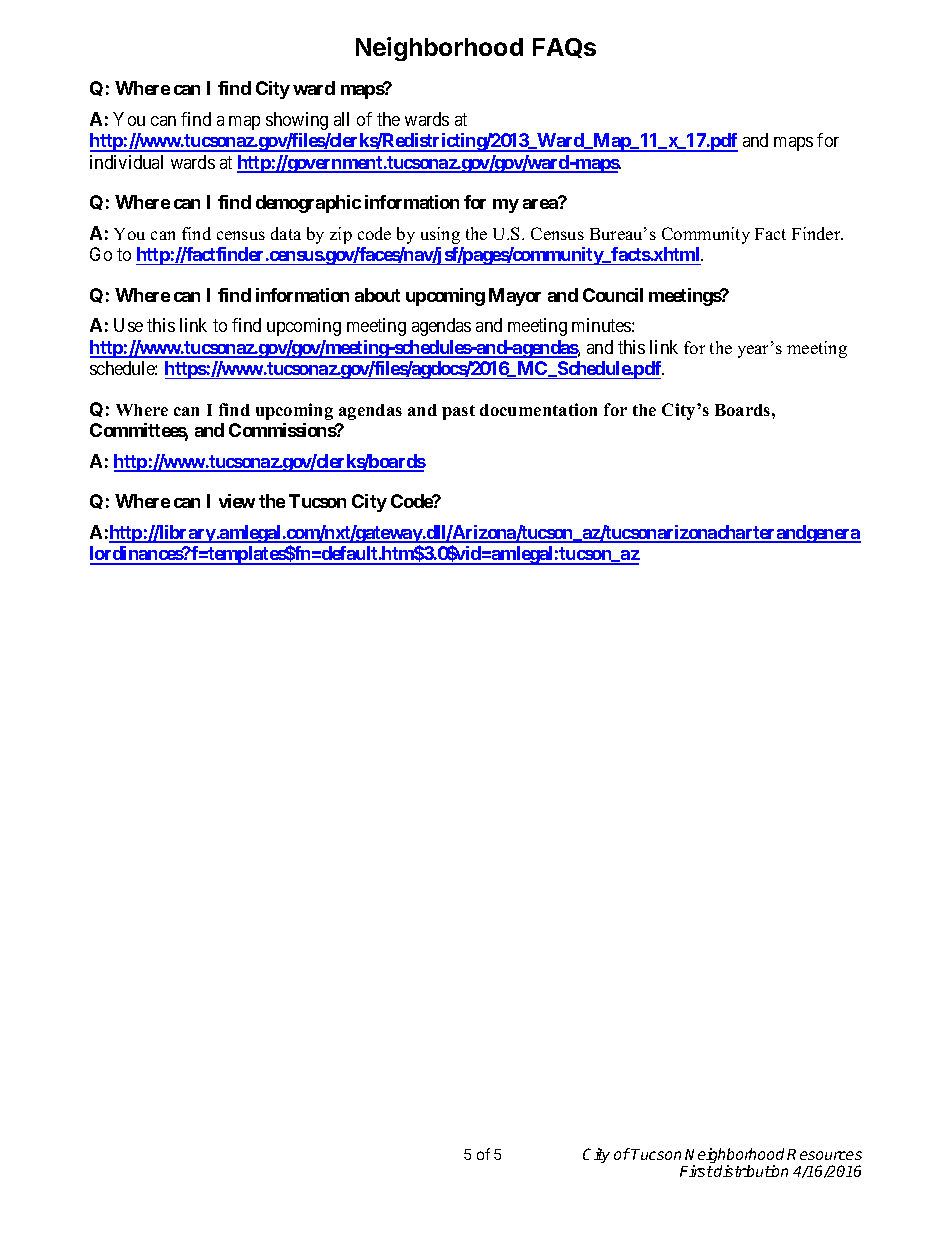 The image size is (952, 1233). What do you see at coordinates (751, 1171) in the page?
I see `distribution` at bounding box center [751, 1171].
